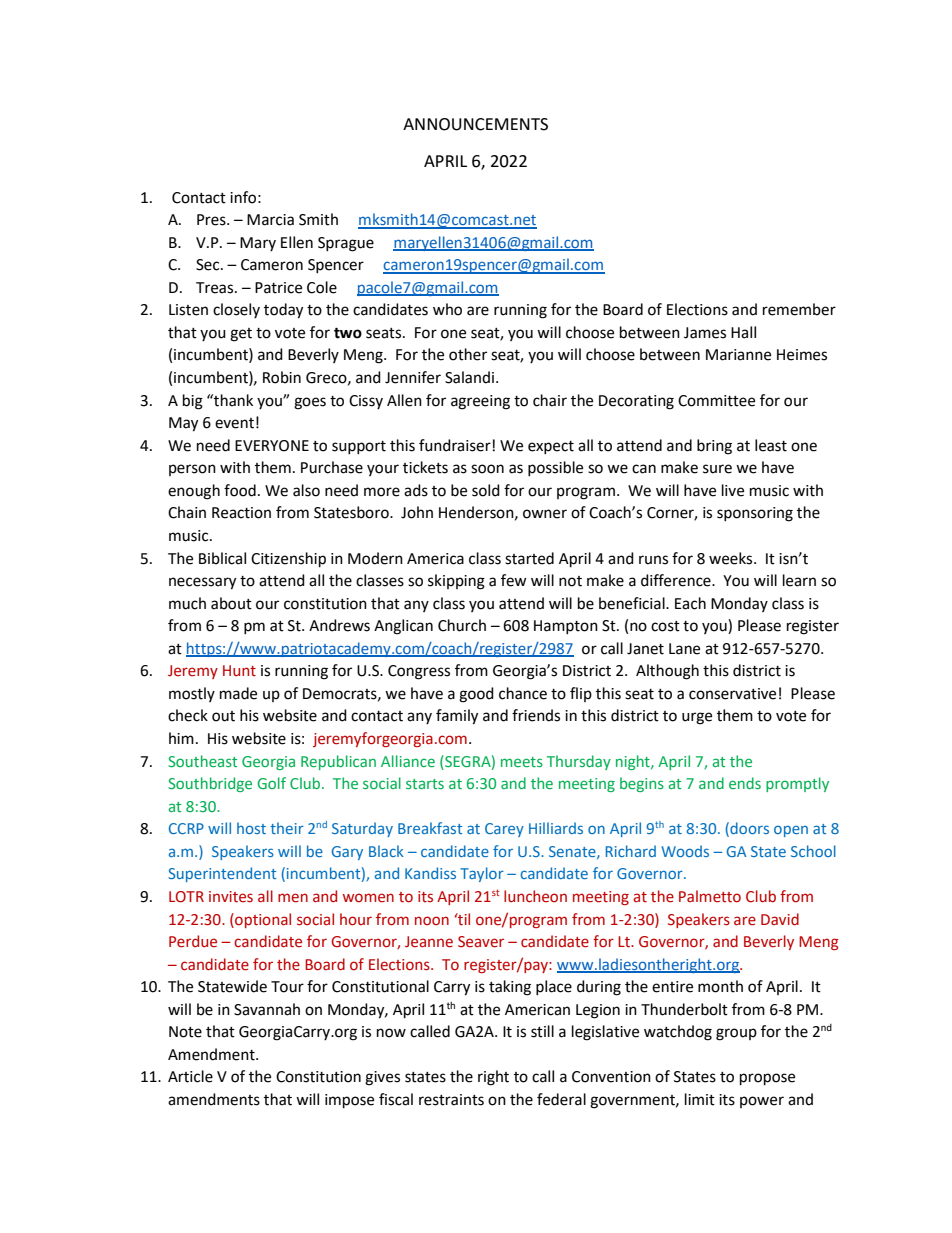 The height and width of the screenshot is (1233, 952). What do you see at coordinates (685, 851) in the screenshot?
I see `Woods` at bounding box center [685, 851].
